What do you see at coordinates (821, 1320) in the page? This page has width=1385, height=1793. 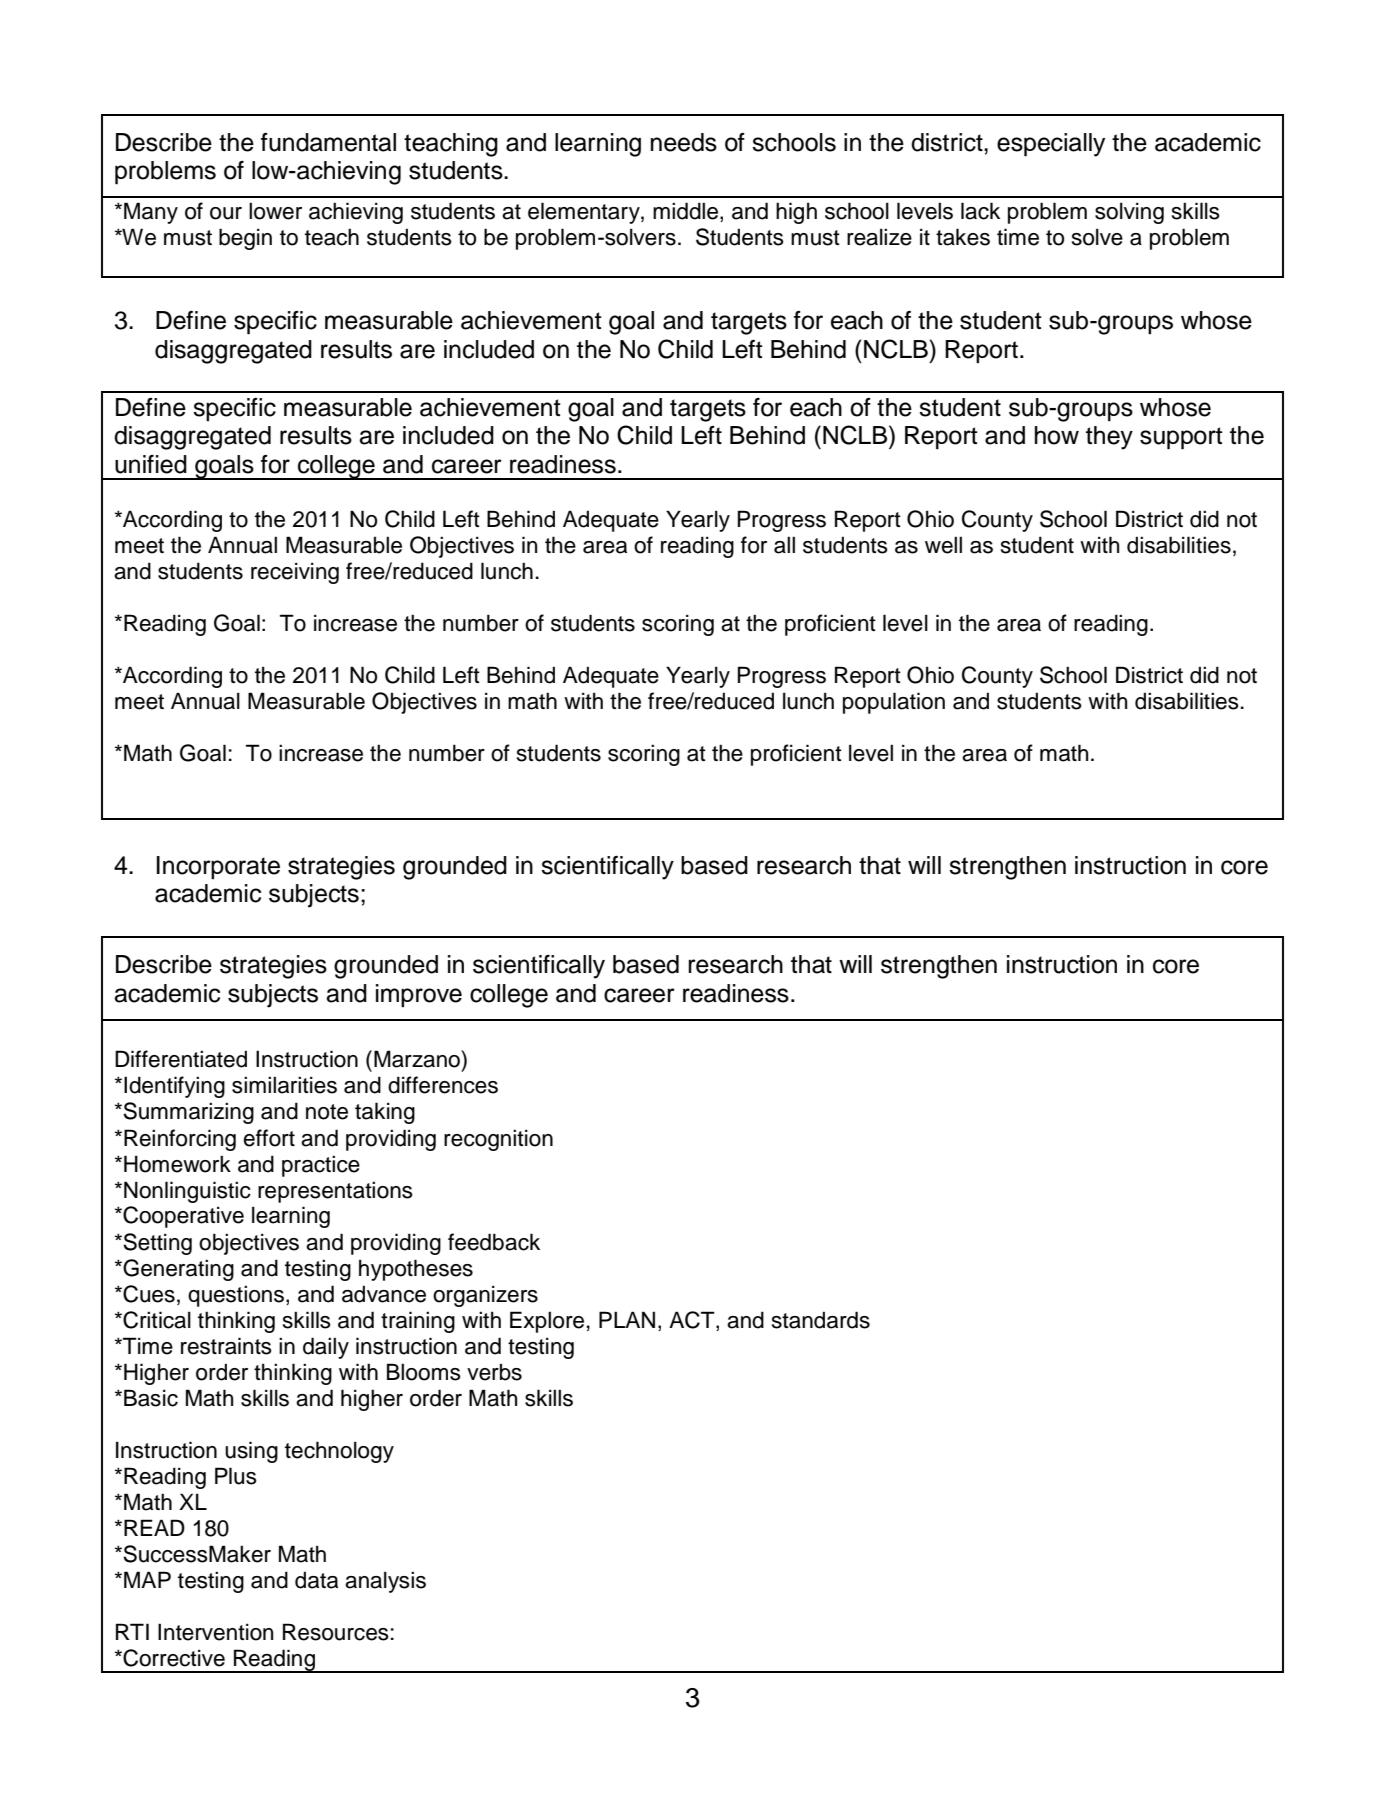 I see `standards` at bounding box center [821, 1320].
